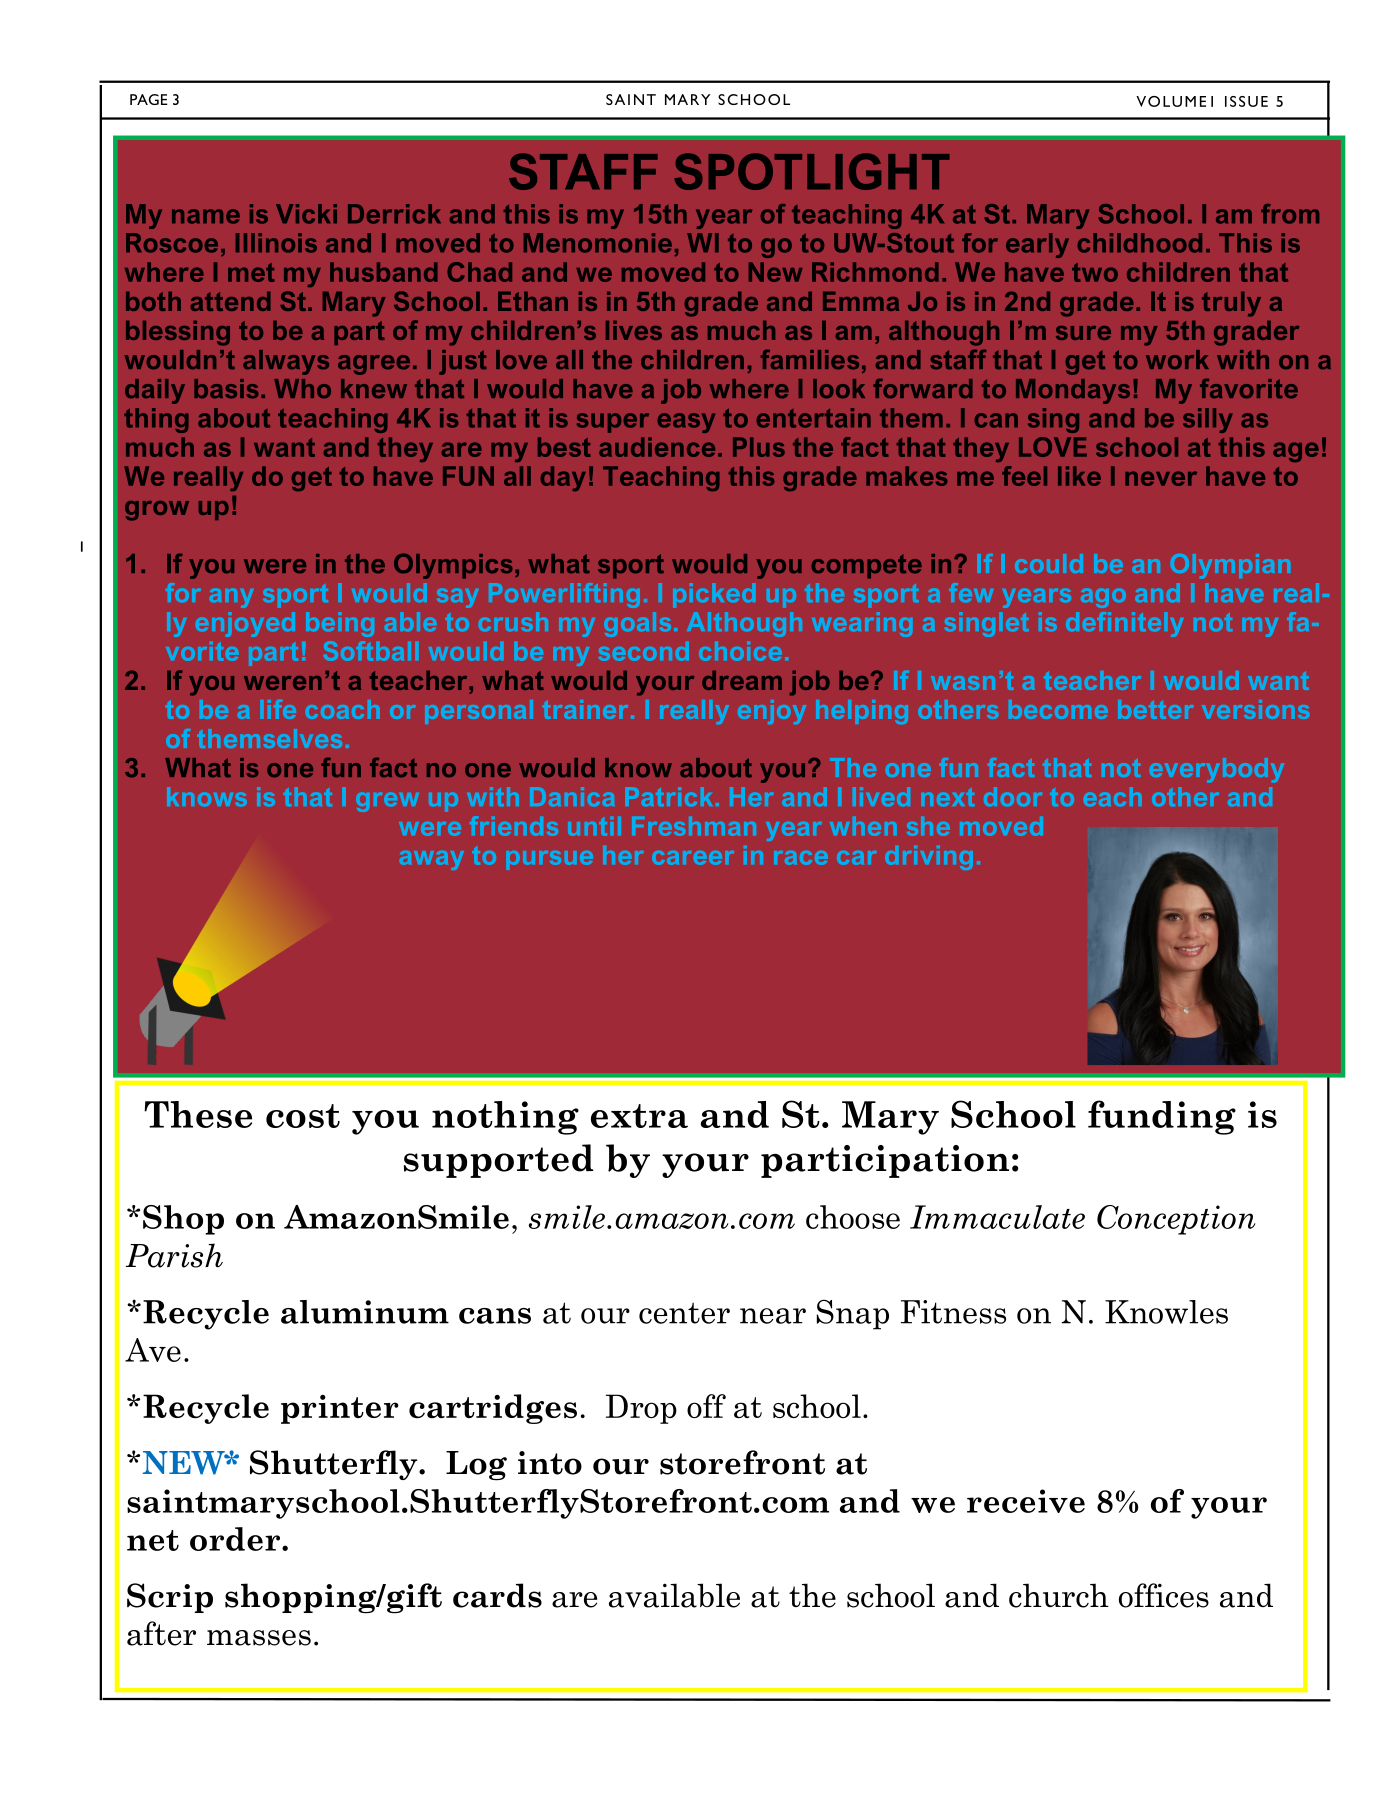  What do you see at coordinates (174, 1255) in the image?
I see `Parish` at bounding box center [174, 1255].
